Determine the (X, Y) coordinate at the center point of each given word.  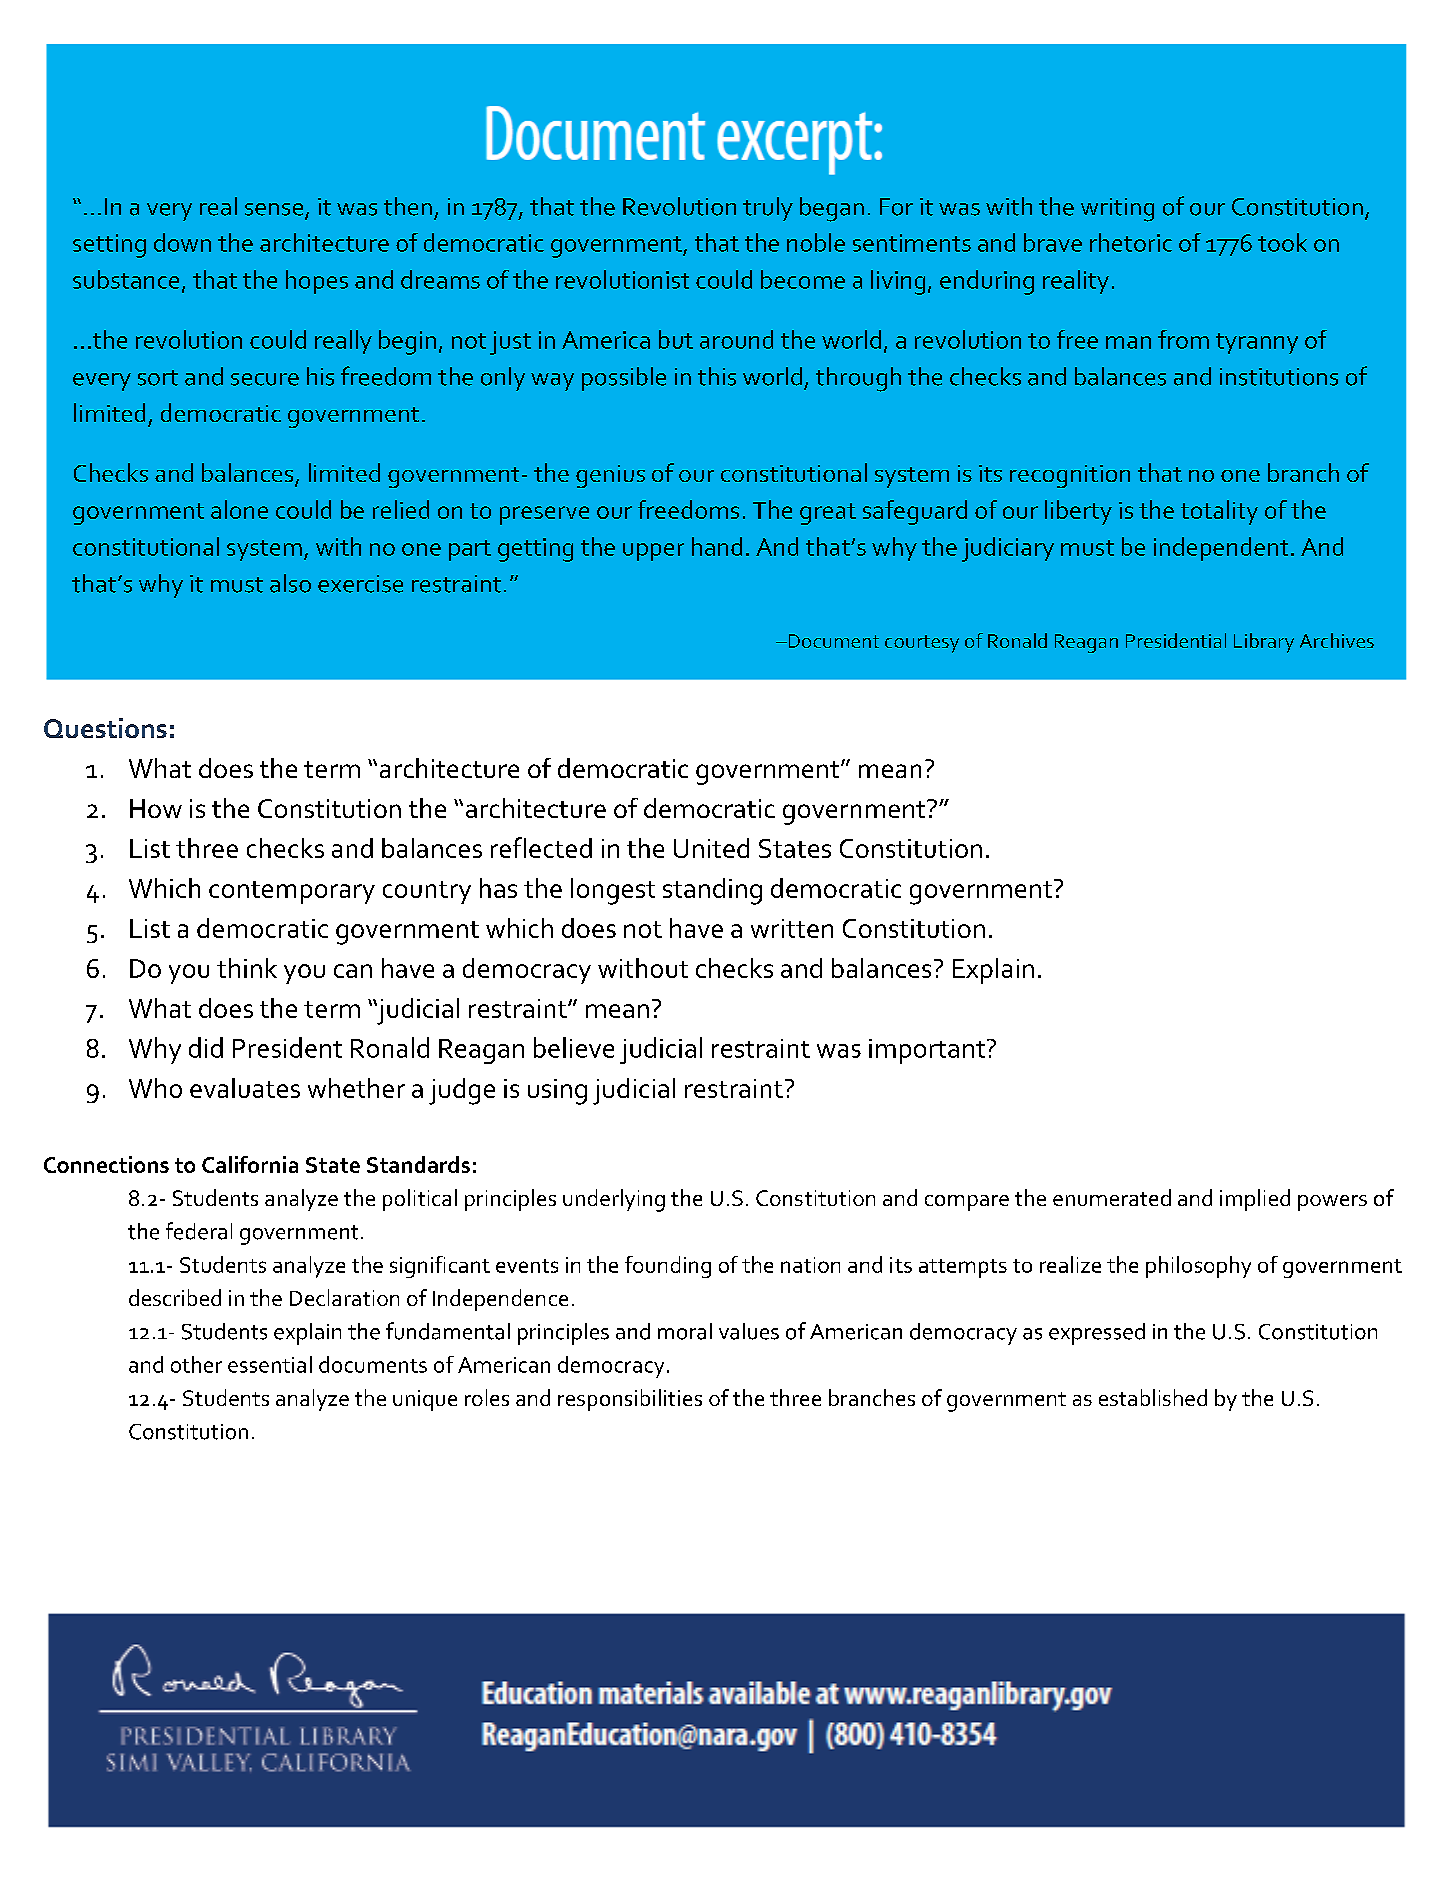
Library (1264, 643)
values (749, 1331)
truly (768, 209)
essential (270, 1364)
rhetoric (1131, 242)
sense (275, 210)
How (156, 808)
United (711, 848)
